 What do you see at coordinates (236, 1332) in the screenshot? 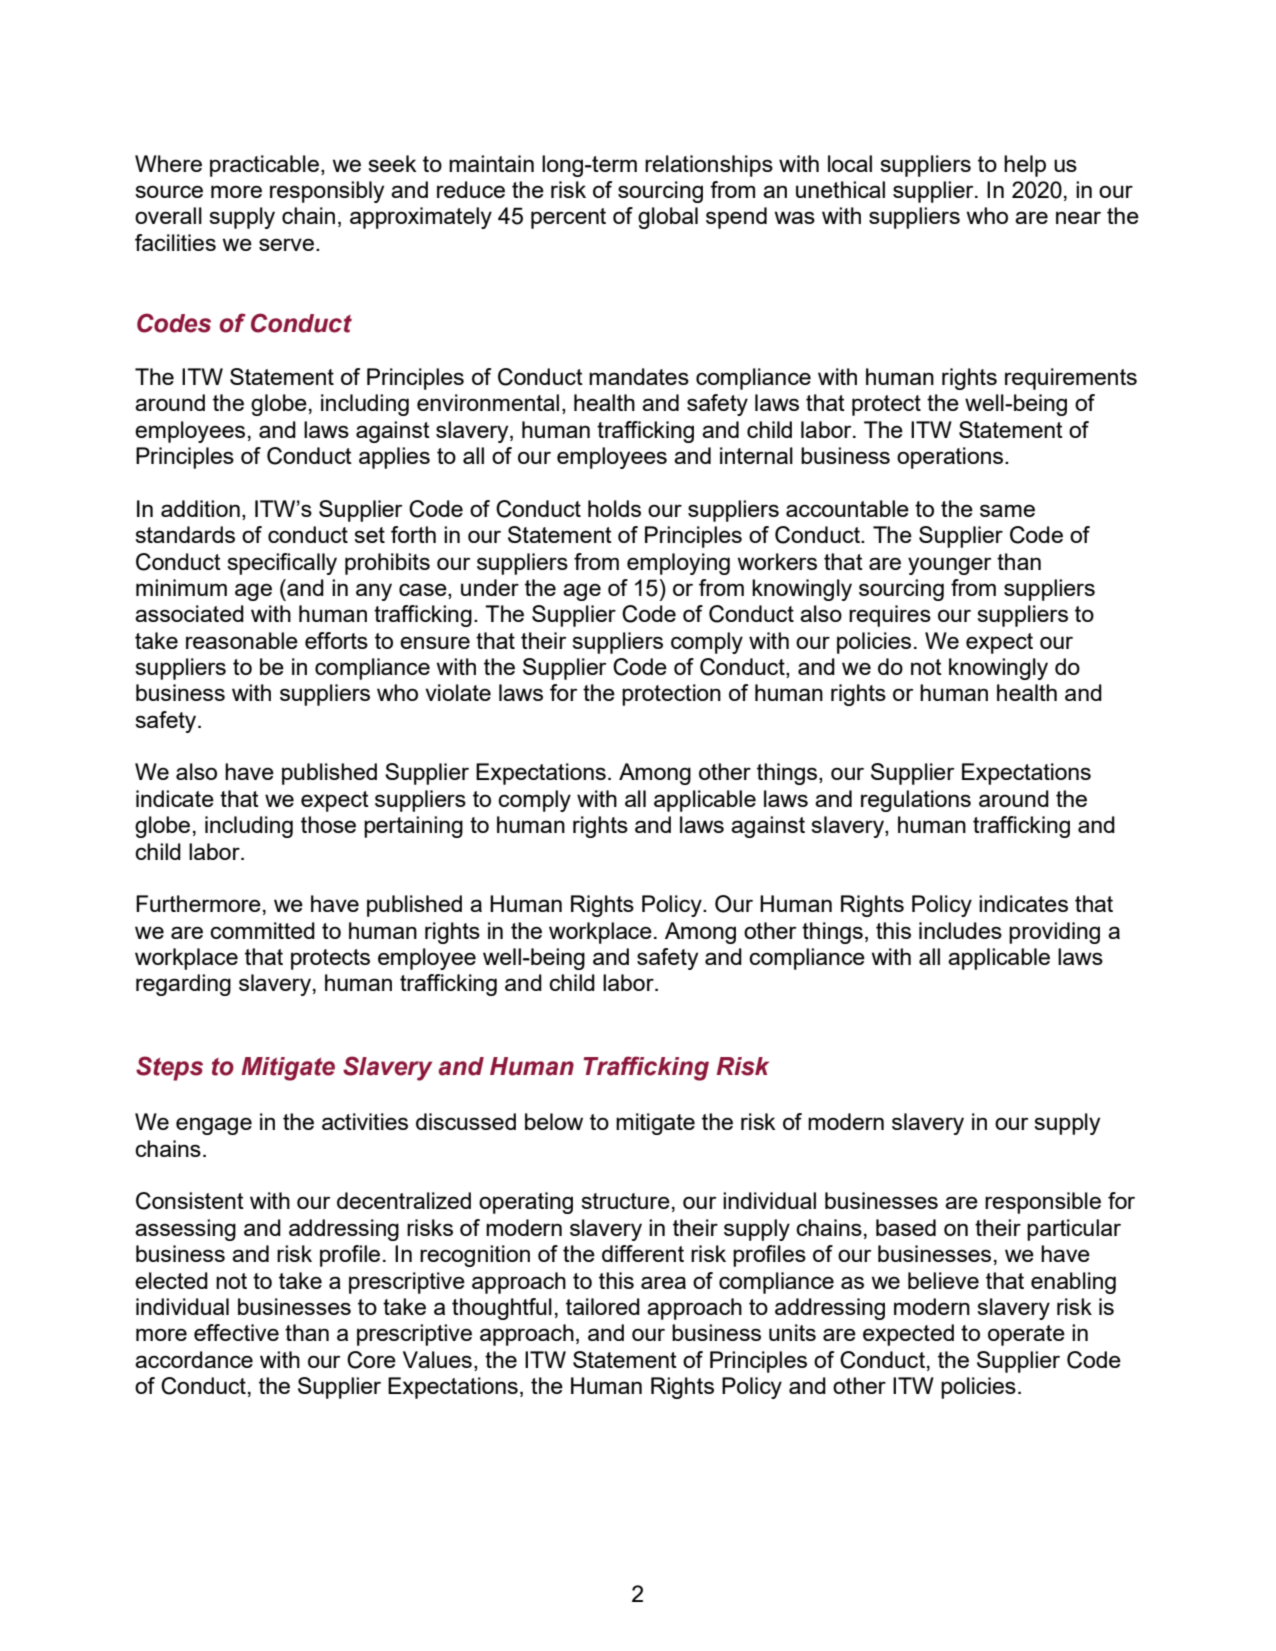
I see `effective` at bounding box center [236, 1332].
